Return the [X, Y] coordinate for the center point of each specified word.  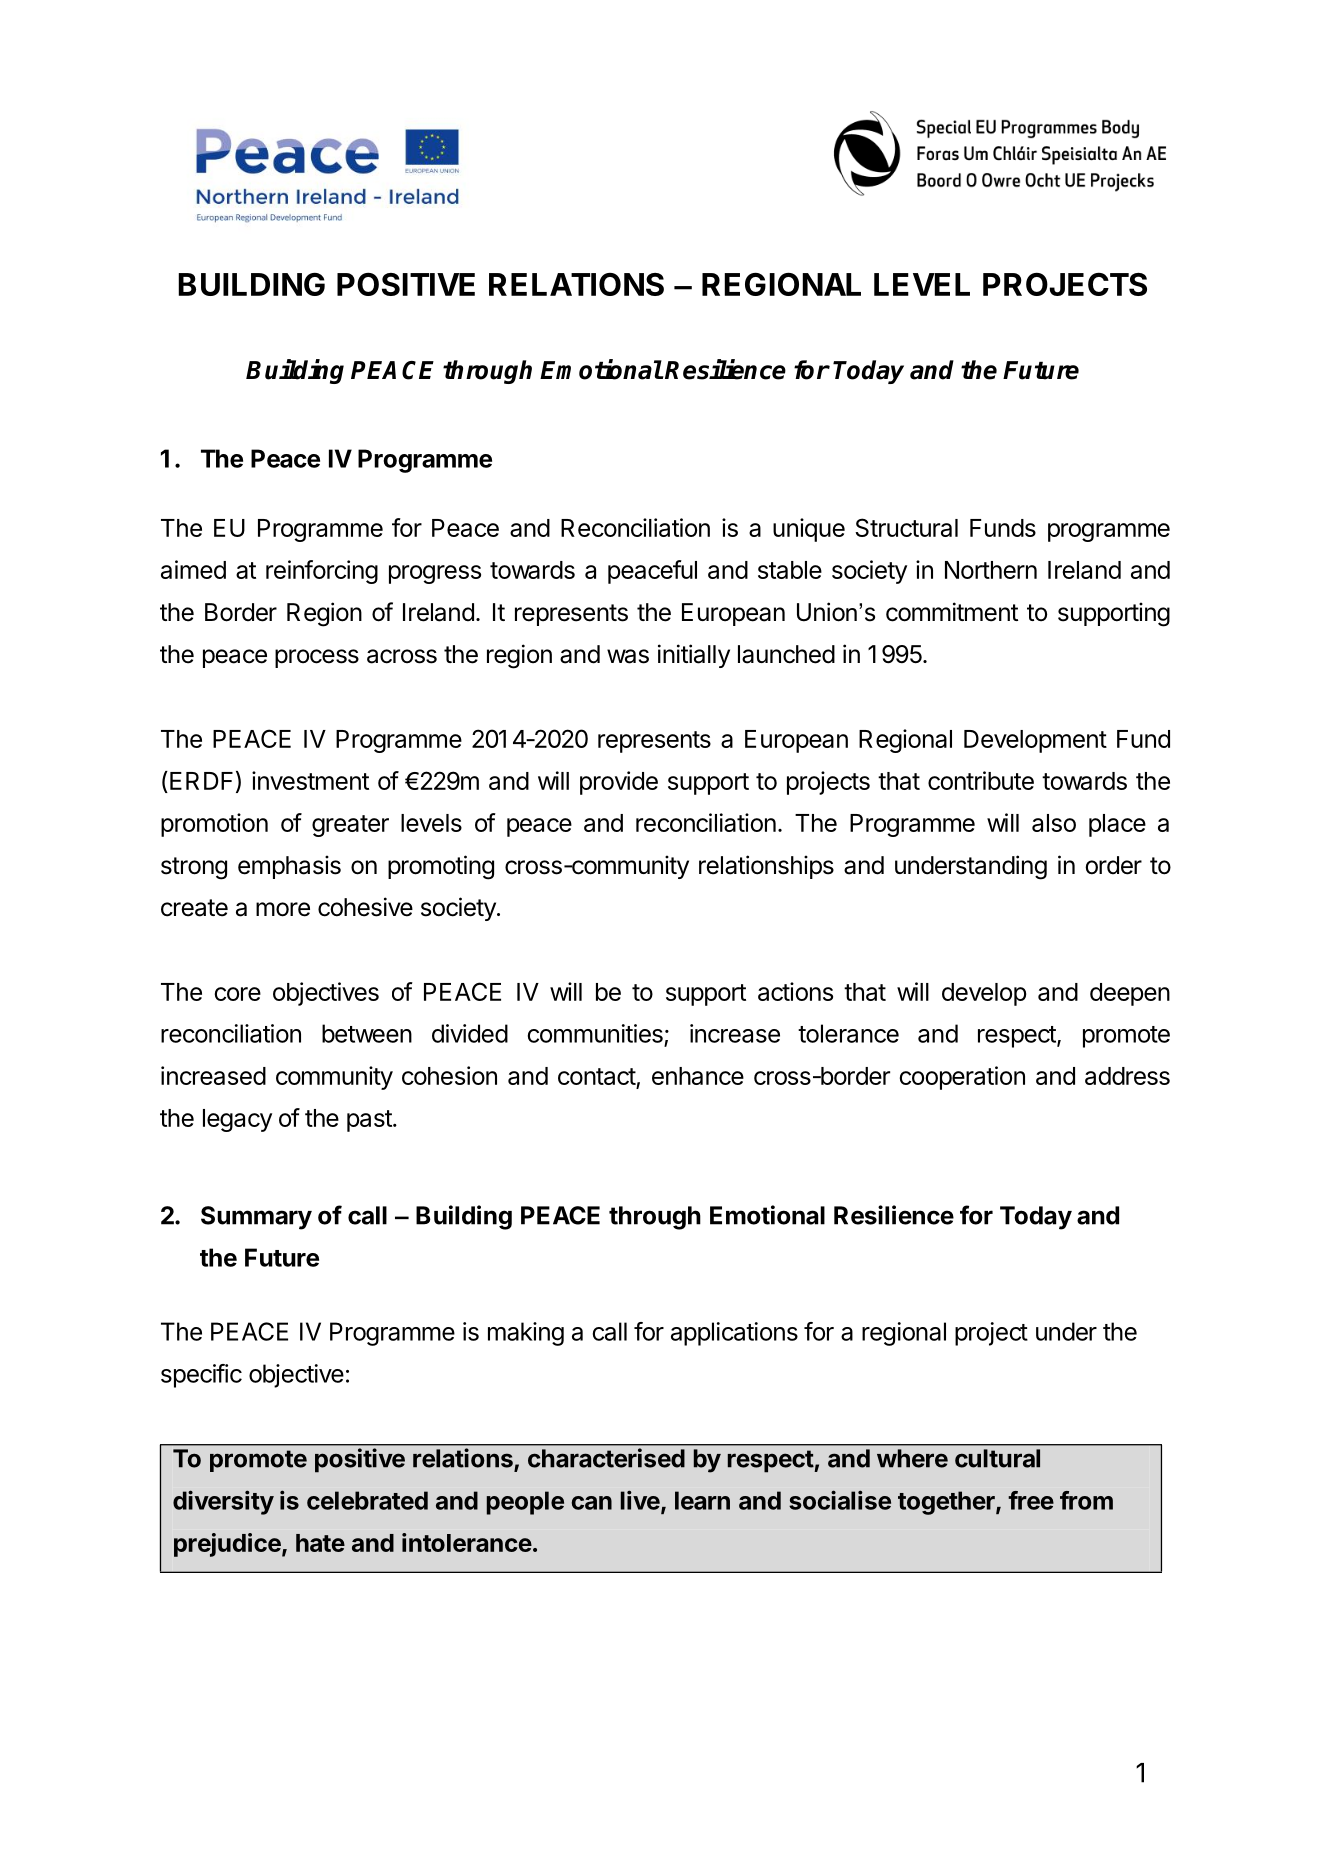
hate [320, 1543]
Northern [991, 570]
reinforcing [322, 572]
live [640, 1500]
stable [790, 570]
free [1031, 1500]
